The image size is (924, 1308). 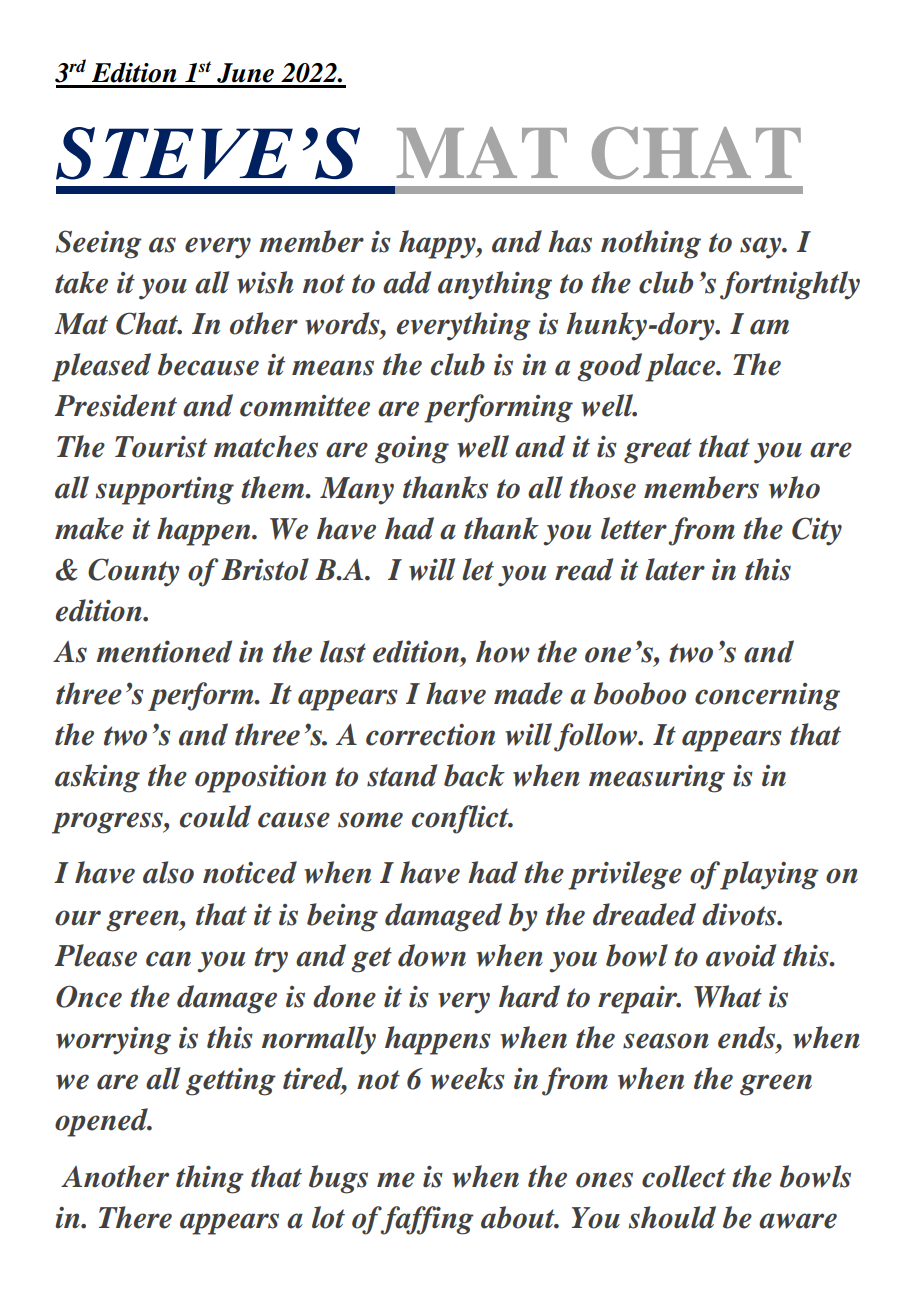 I want to click on measuring, so click(x=657, y=779).
